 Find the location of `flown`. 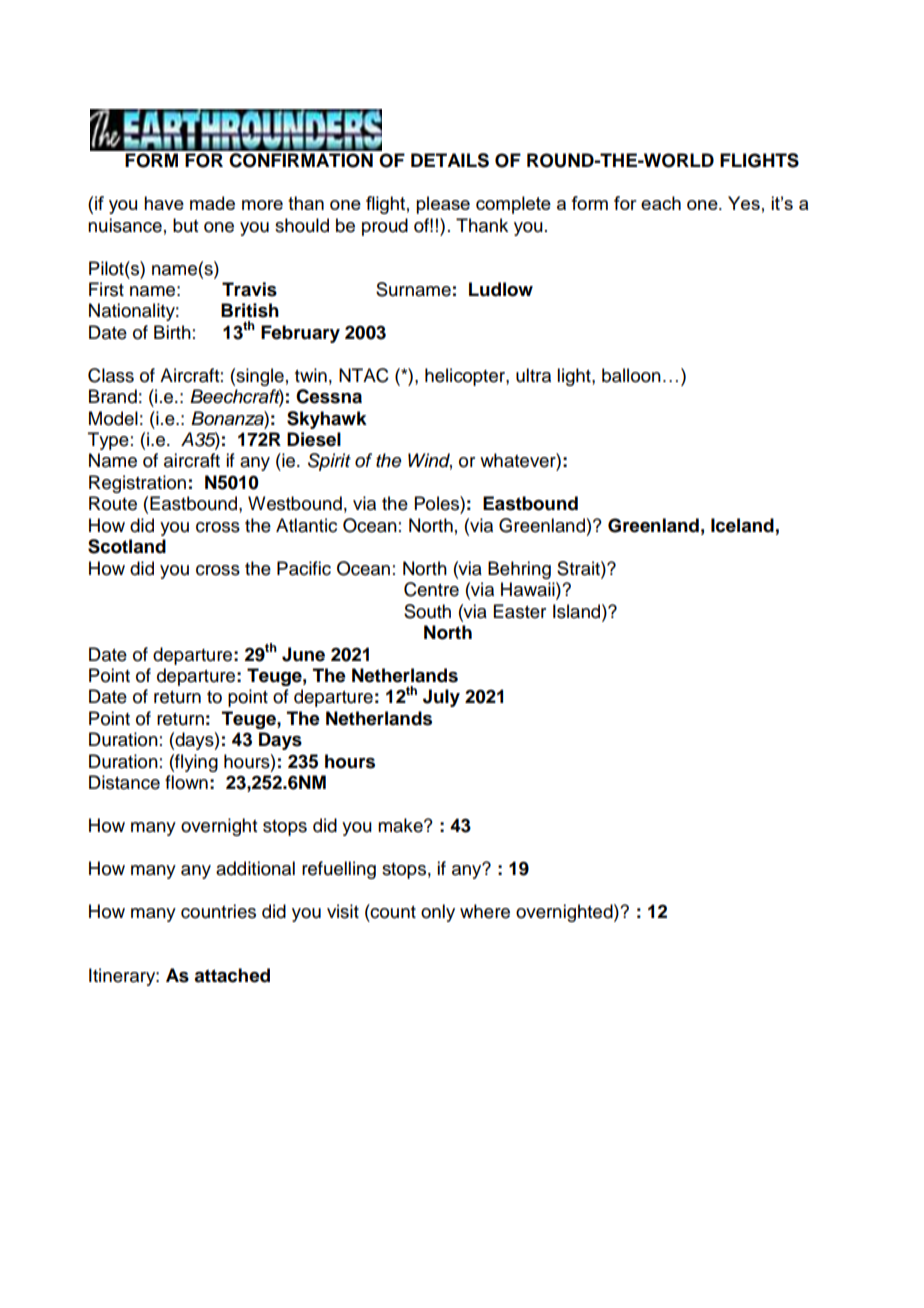

flown is located at coordinates (186, 782).
